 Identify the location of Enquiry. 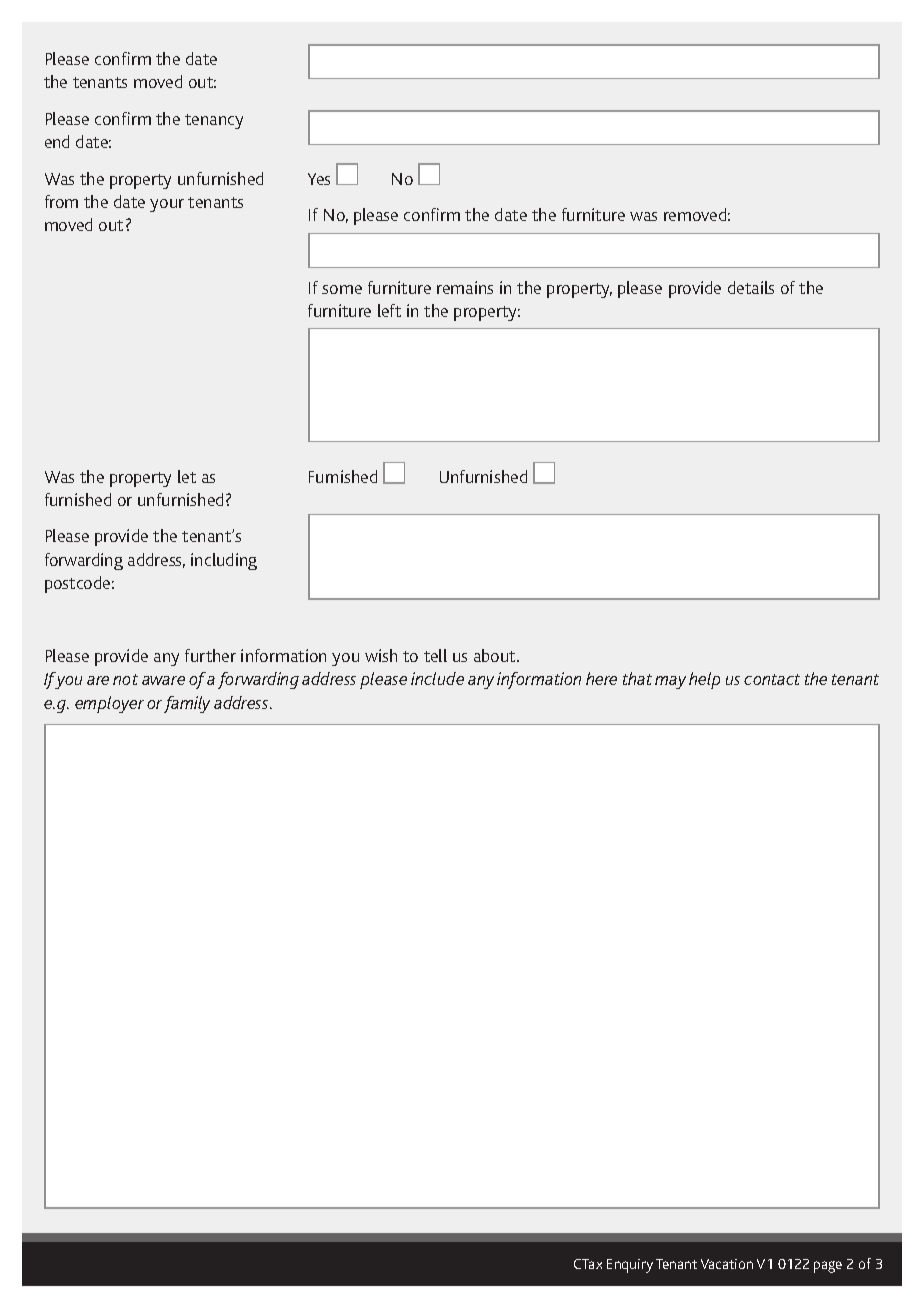
(630, 1266).
